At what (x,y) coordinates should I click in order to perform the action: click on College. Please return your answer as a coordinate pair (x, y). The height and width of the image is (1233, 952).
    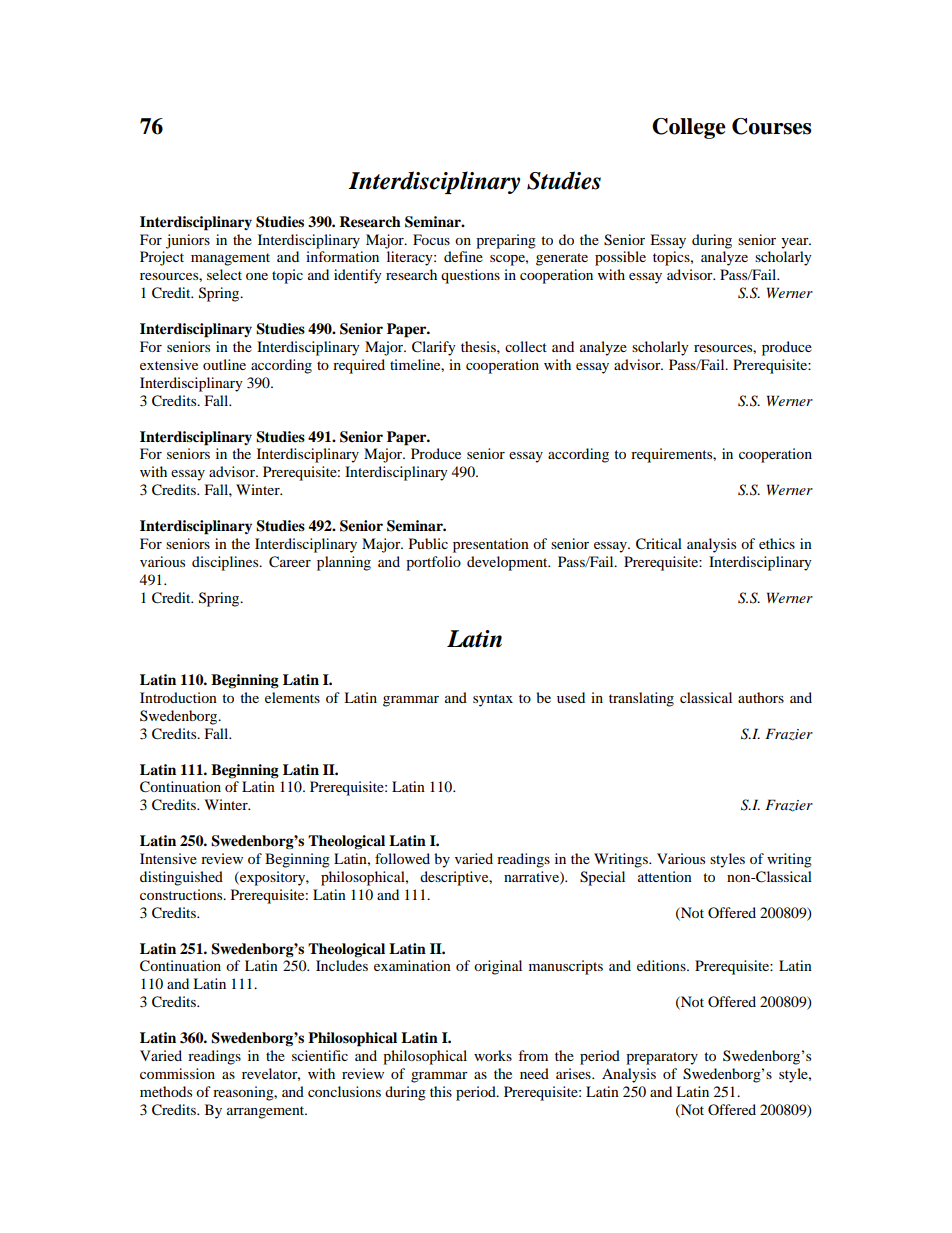
    Looking at the image, I should click on (689, 128).
